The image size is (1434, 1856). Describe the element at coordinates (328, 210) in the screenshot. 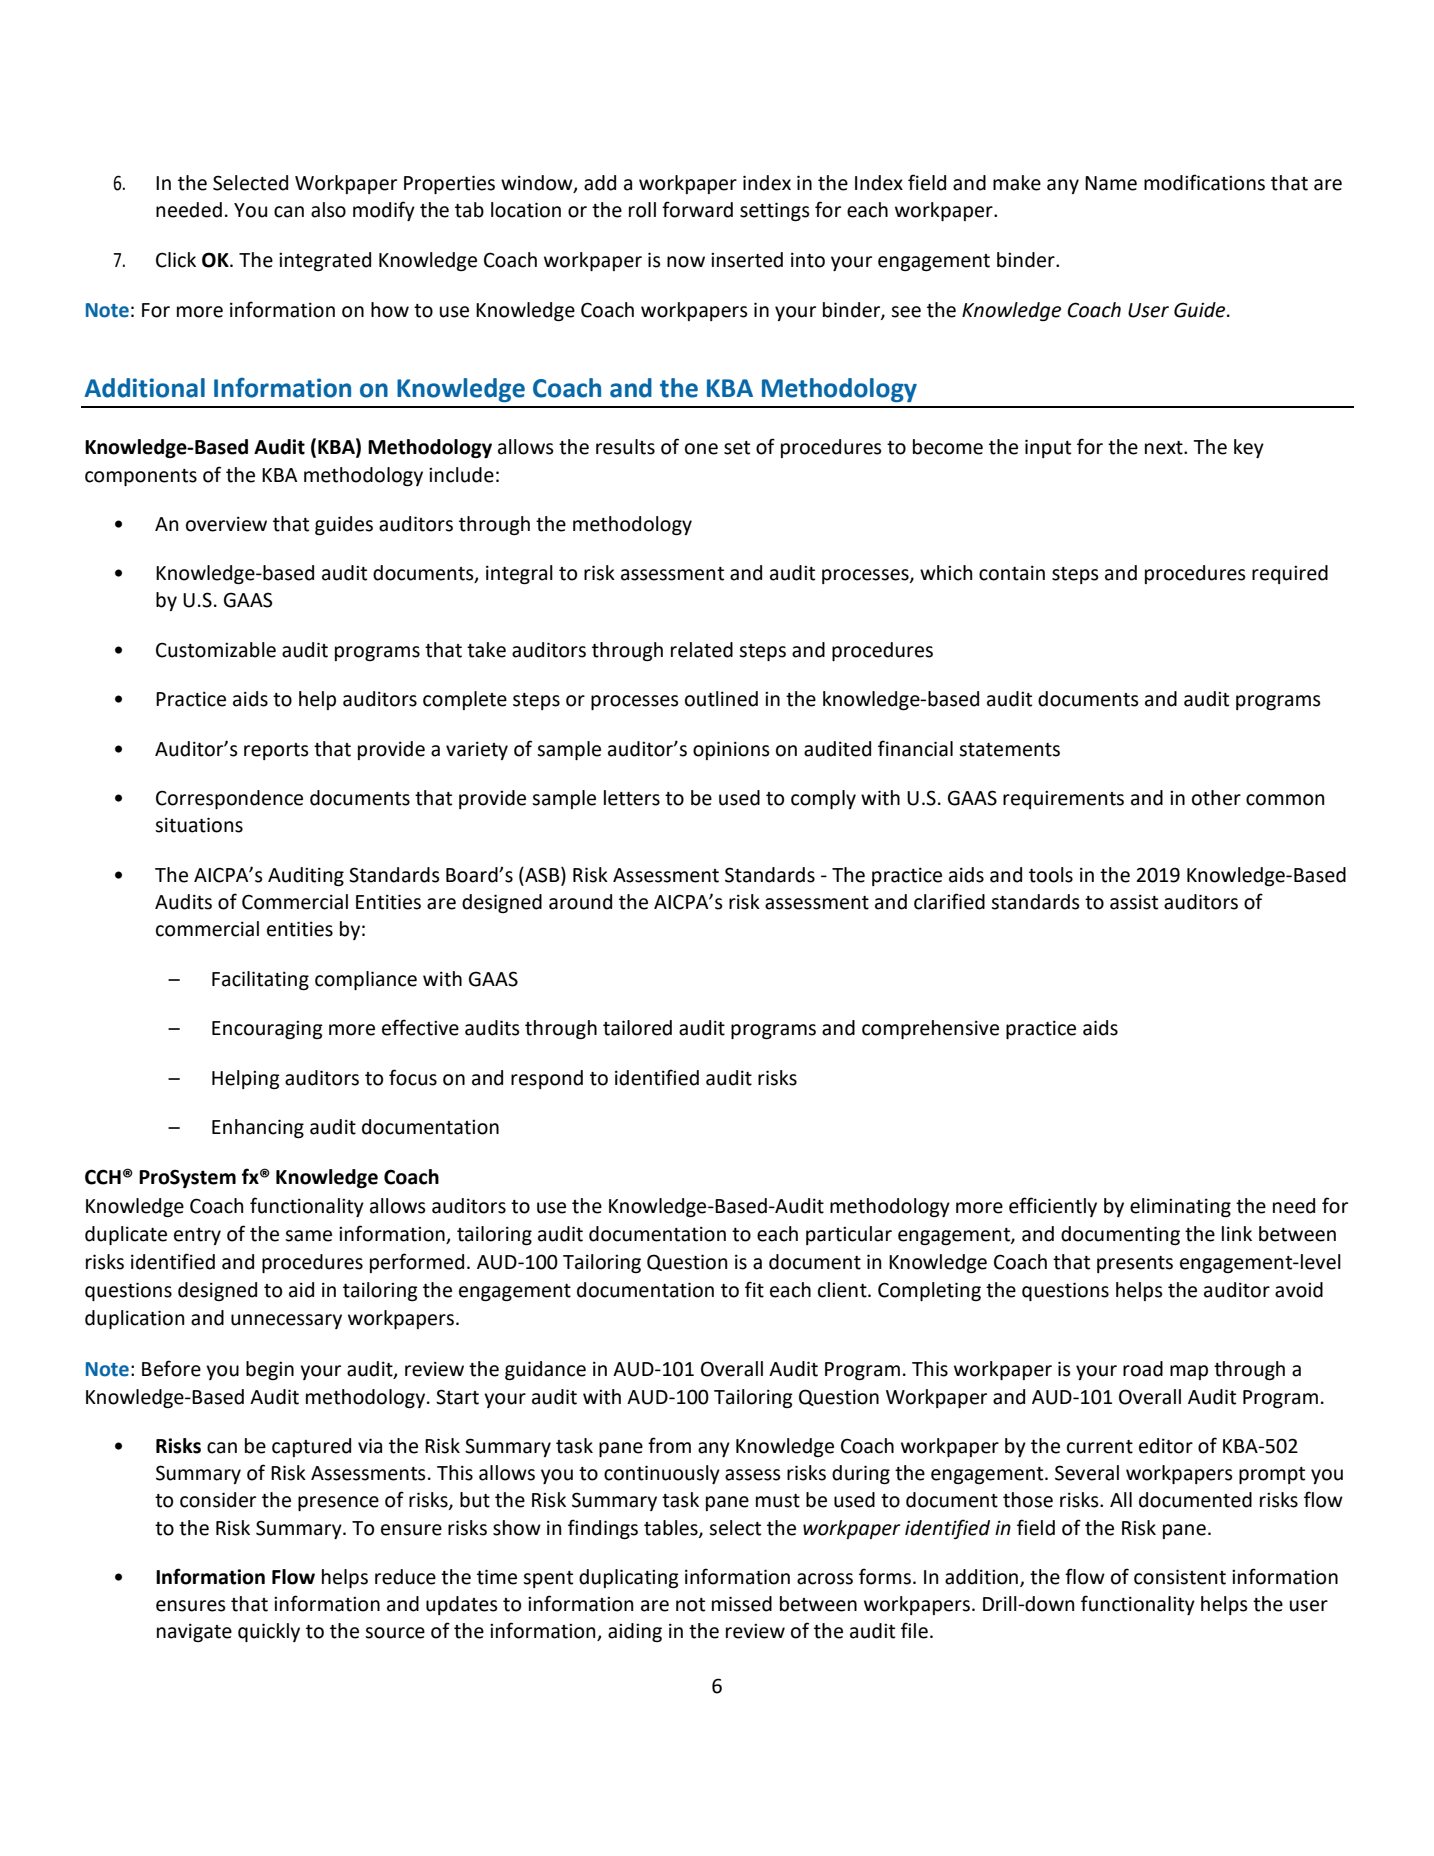

I see `also` at that location.
